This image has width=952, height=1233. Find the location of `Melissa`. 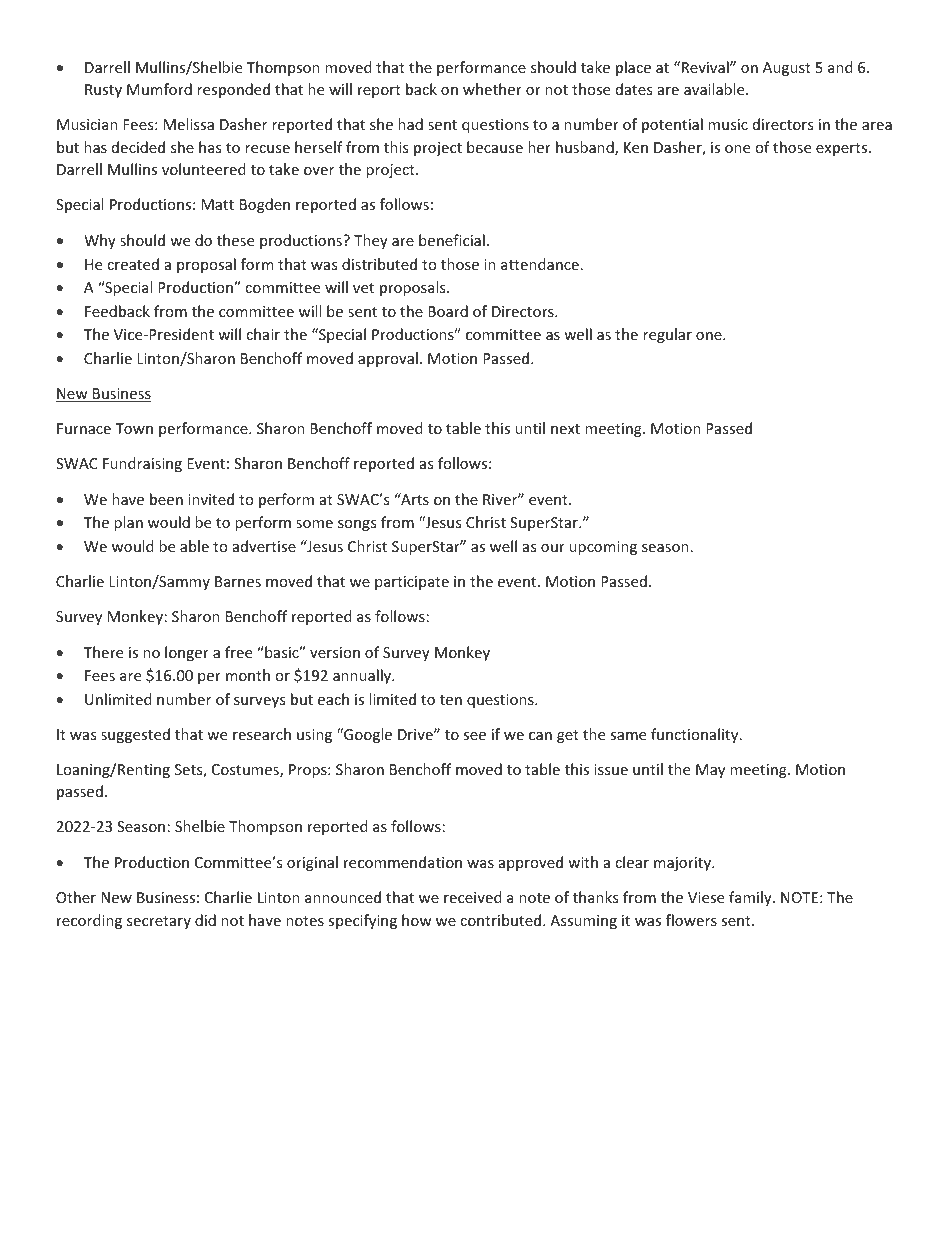

Melissa is located at coordinates (189, 124).
